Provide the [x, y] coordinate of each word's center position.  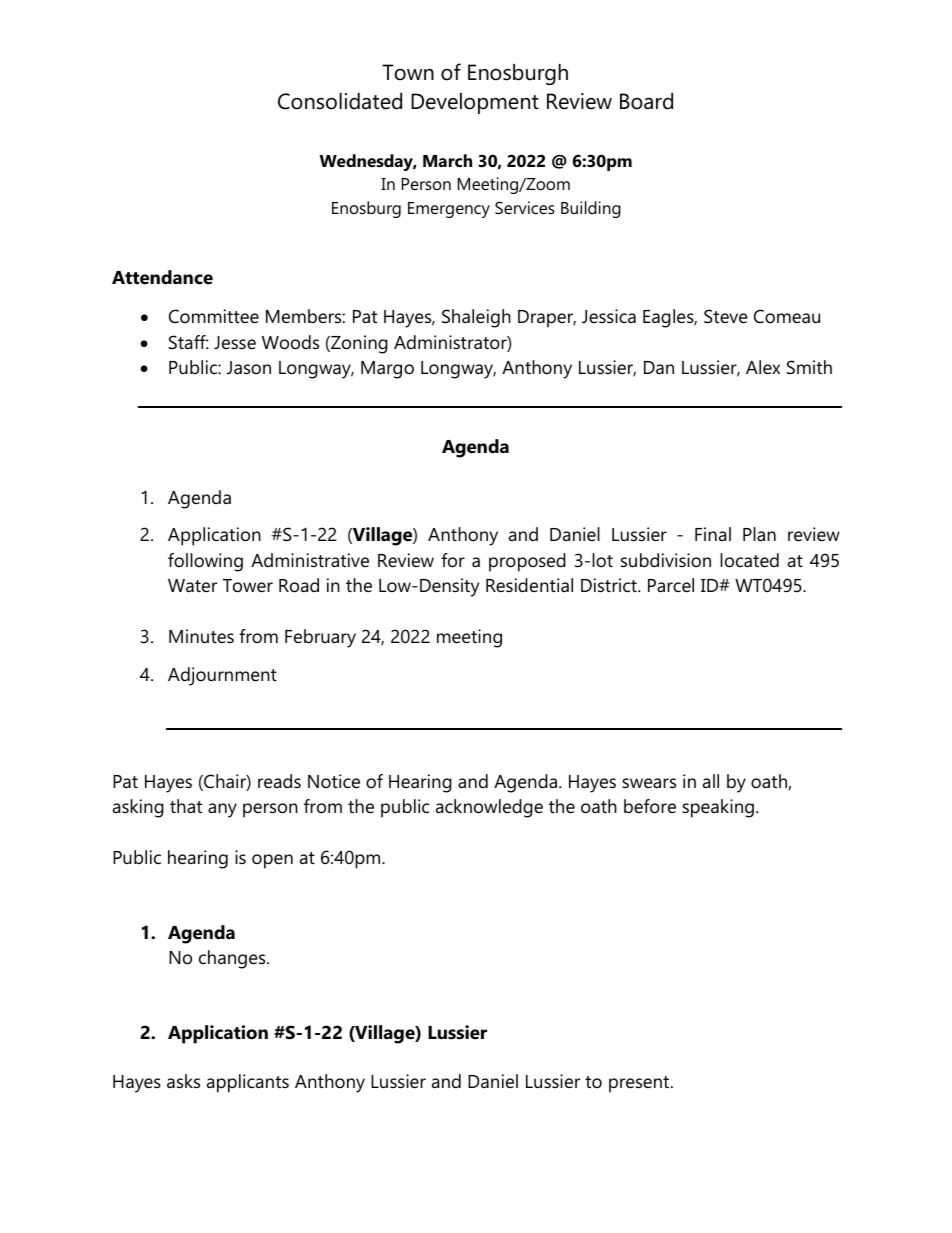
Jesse [235, 343]
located [749, 560]
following [205, 562]
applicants [248, 1083]
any [222, 810]
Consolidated [340, 101]
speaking [718, 808]
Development [475, 103]
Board [646, 101]
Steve [726, 316]
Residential [529, 585]
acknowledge [489, 808]
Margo [387, 370]
